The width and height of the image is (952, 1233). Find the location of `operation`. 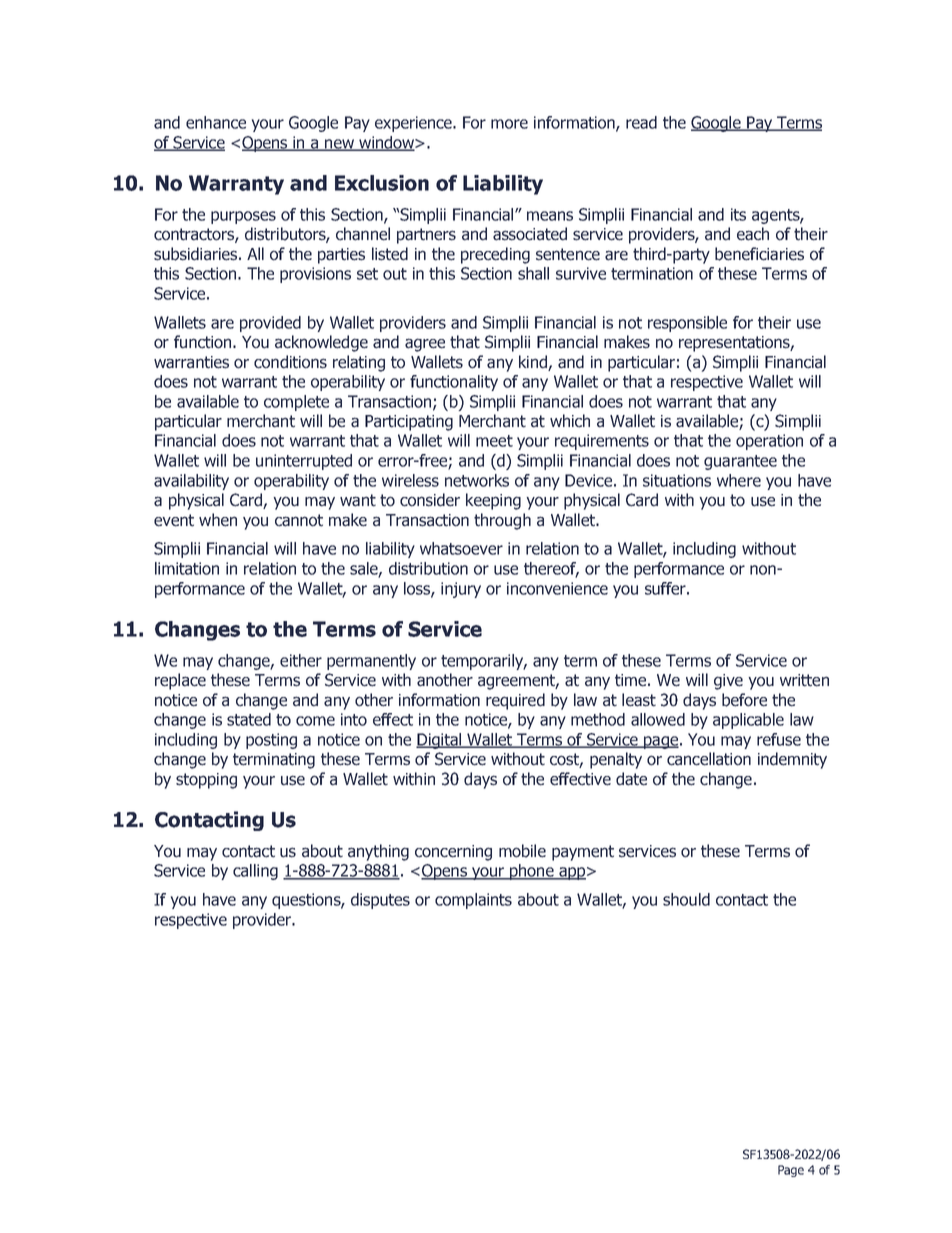

operation is located at coordinates (769, 442).
